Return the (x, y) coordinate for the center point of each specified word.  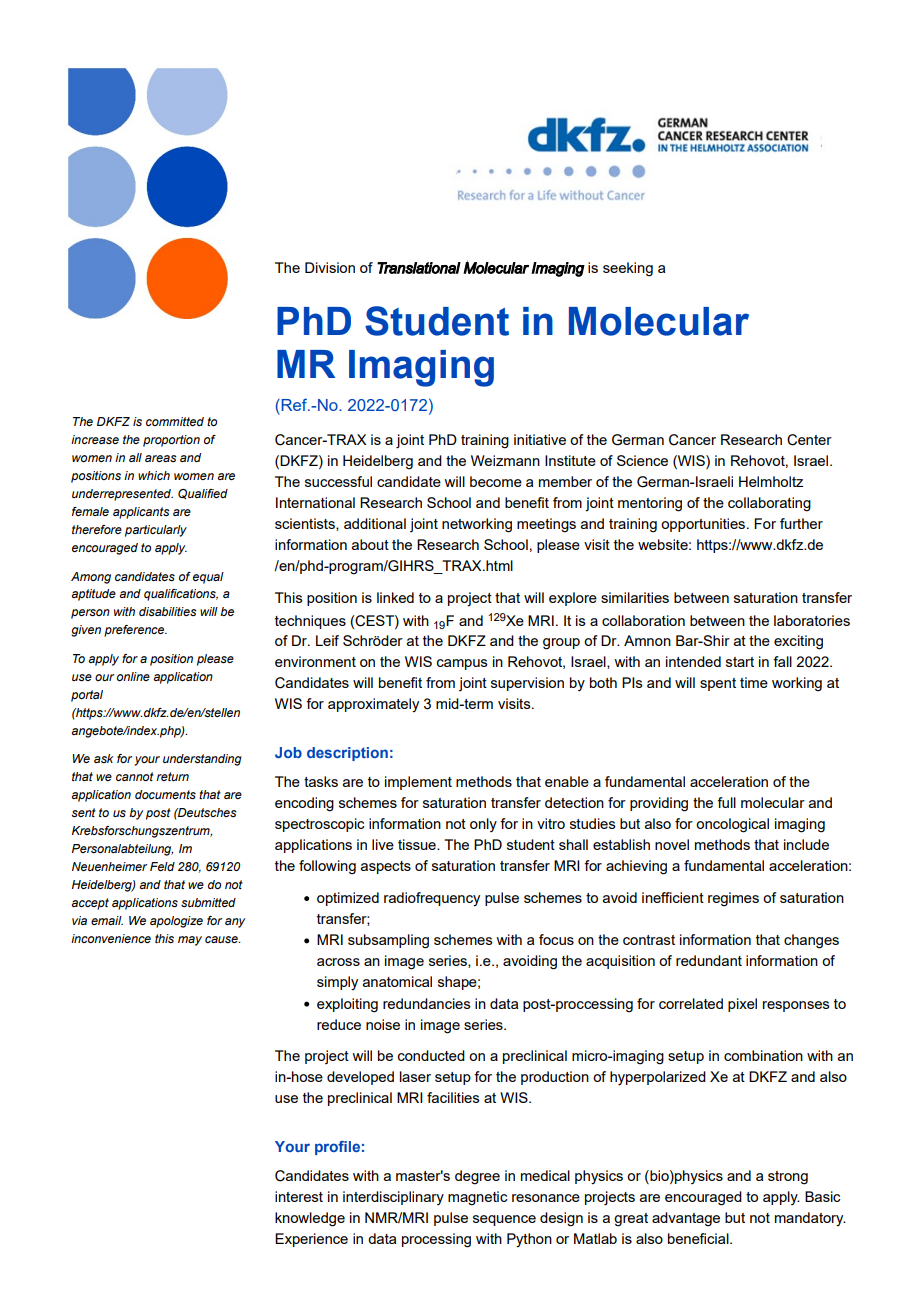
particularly (156, 531)
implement (418, 783)
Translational (419, 268)
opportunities (704, 525)
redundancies (427, 1003)
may (190, 941)
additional (375, 523)
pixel (742, 1005)
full (726, 802)
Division (330, 267)
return (172, 776)
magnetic (478, 1198)
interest (299, 1196)
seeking (628, 269)
